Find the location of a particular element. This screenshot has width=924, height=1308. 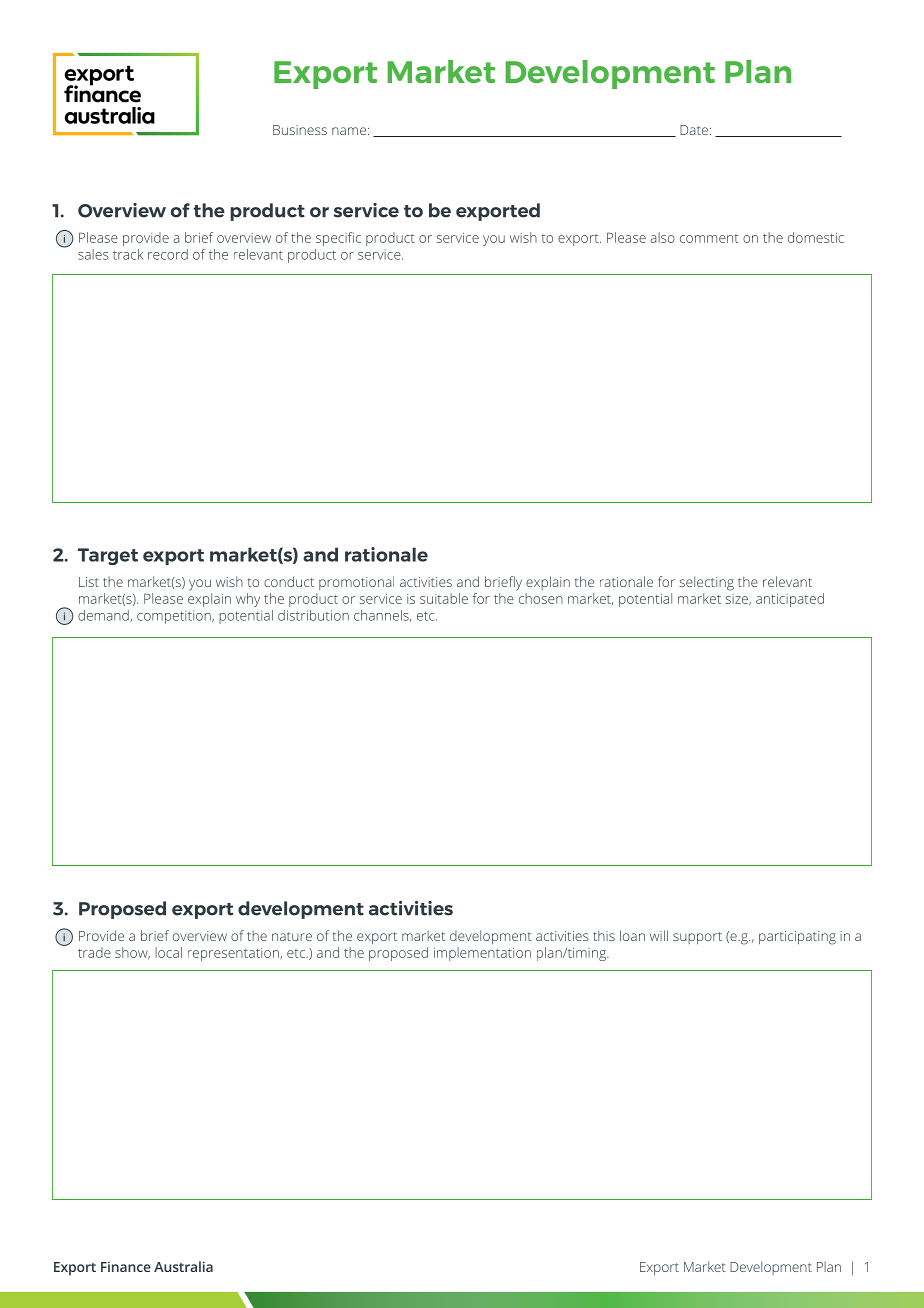

name is located at coordinates (349, 131).
